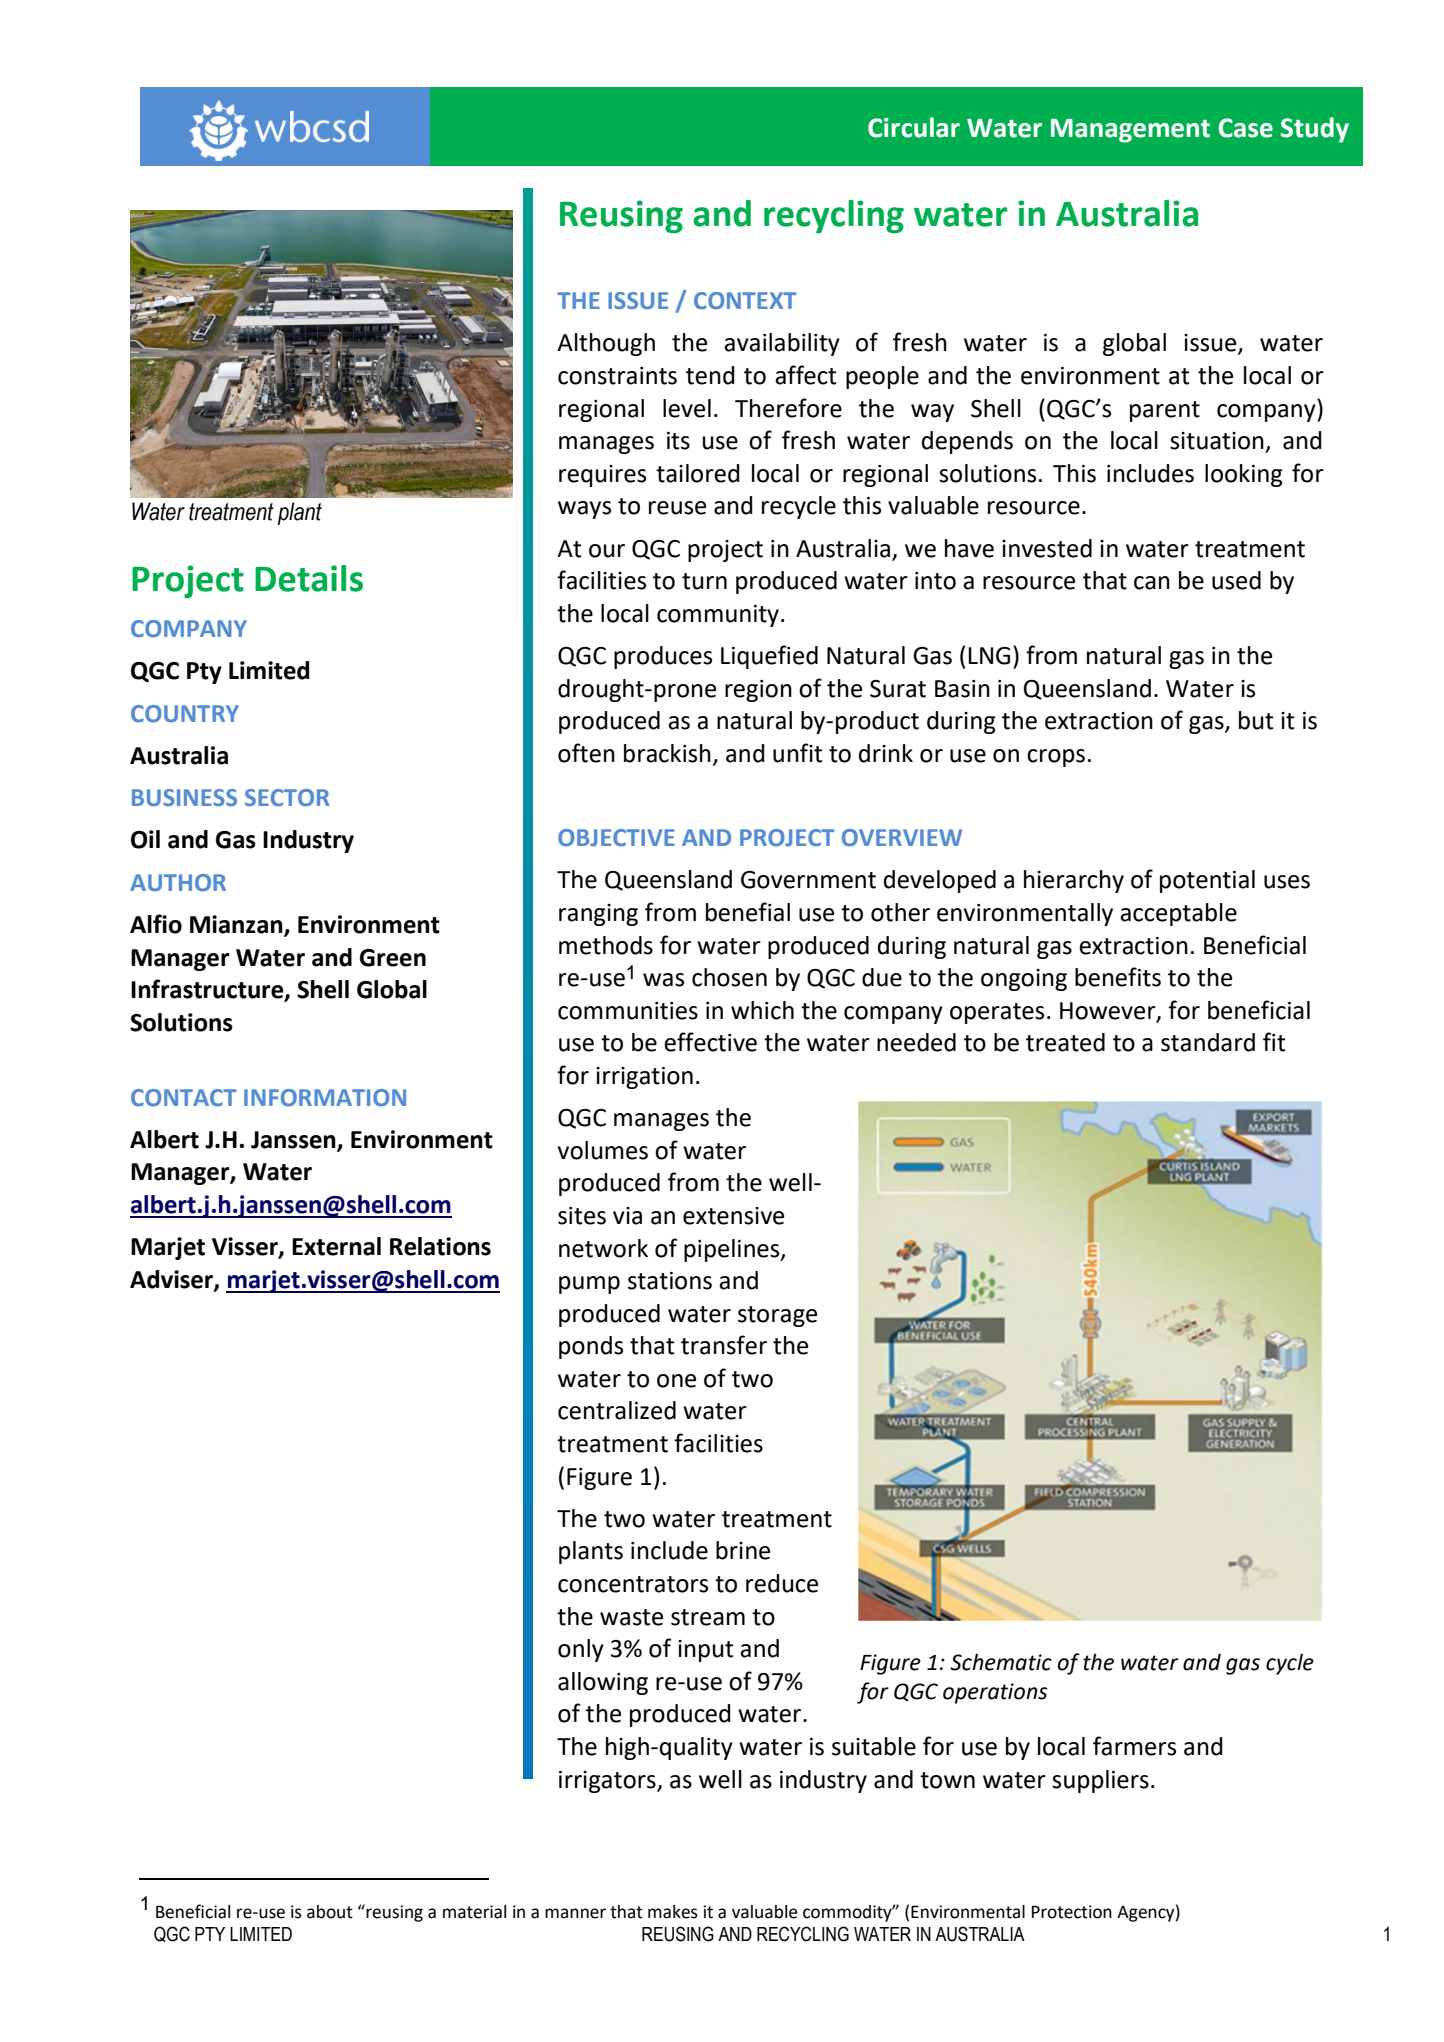 The width and height of the page is (1444, 2042). Describe the element at coordinates (208, 990) in the page. I see `Infrastructure` at that location.
